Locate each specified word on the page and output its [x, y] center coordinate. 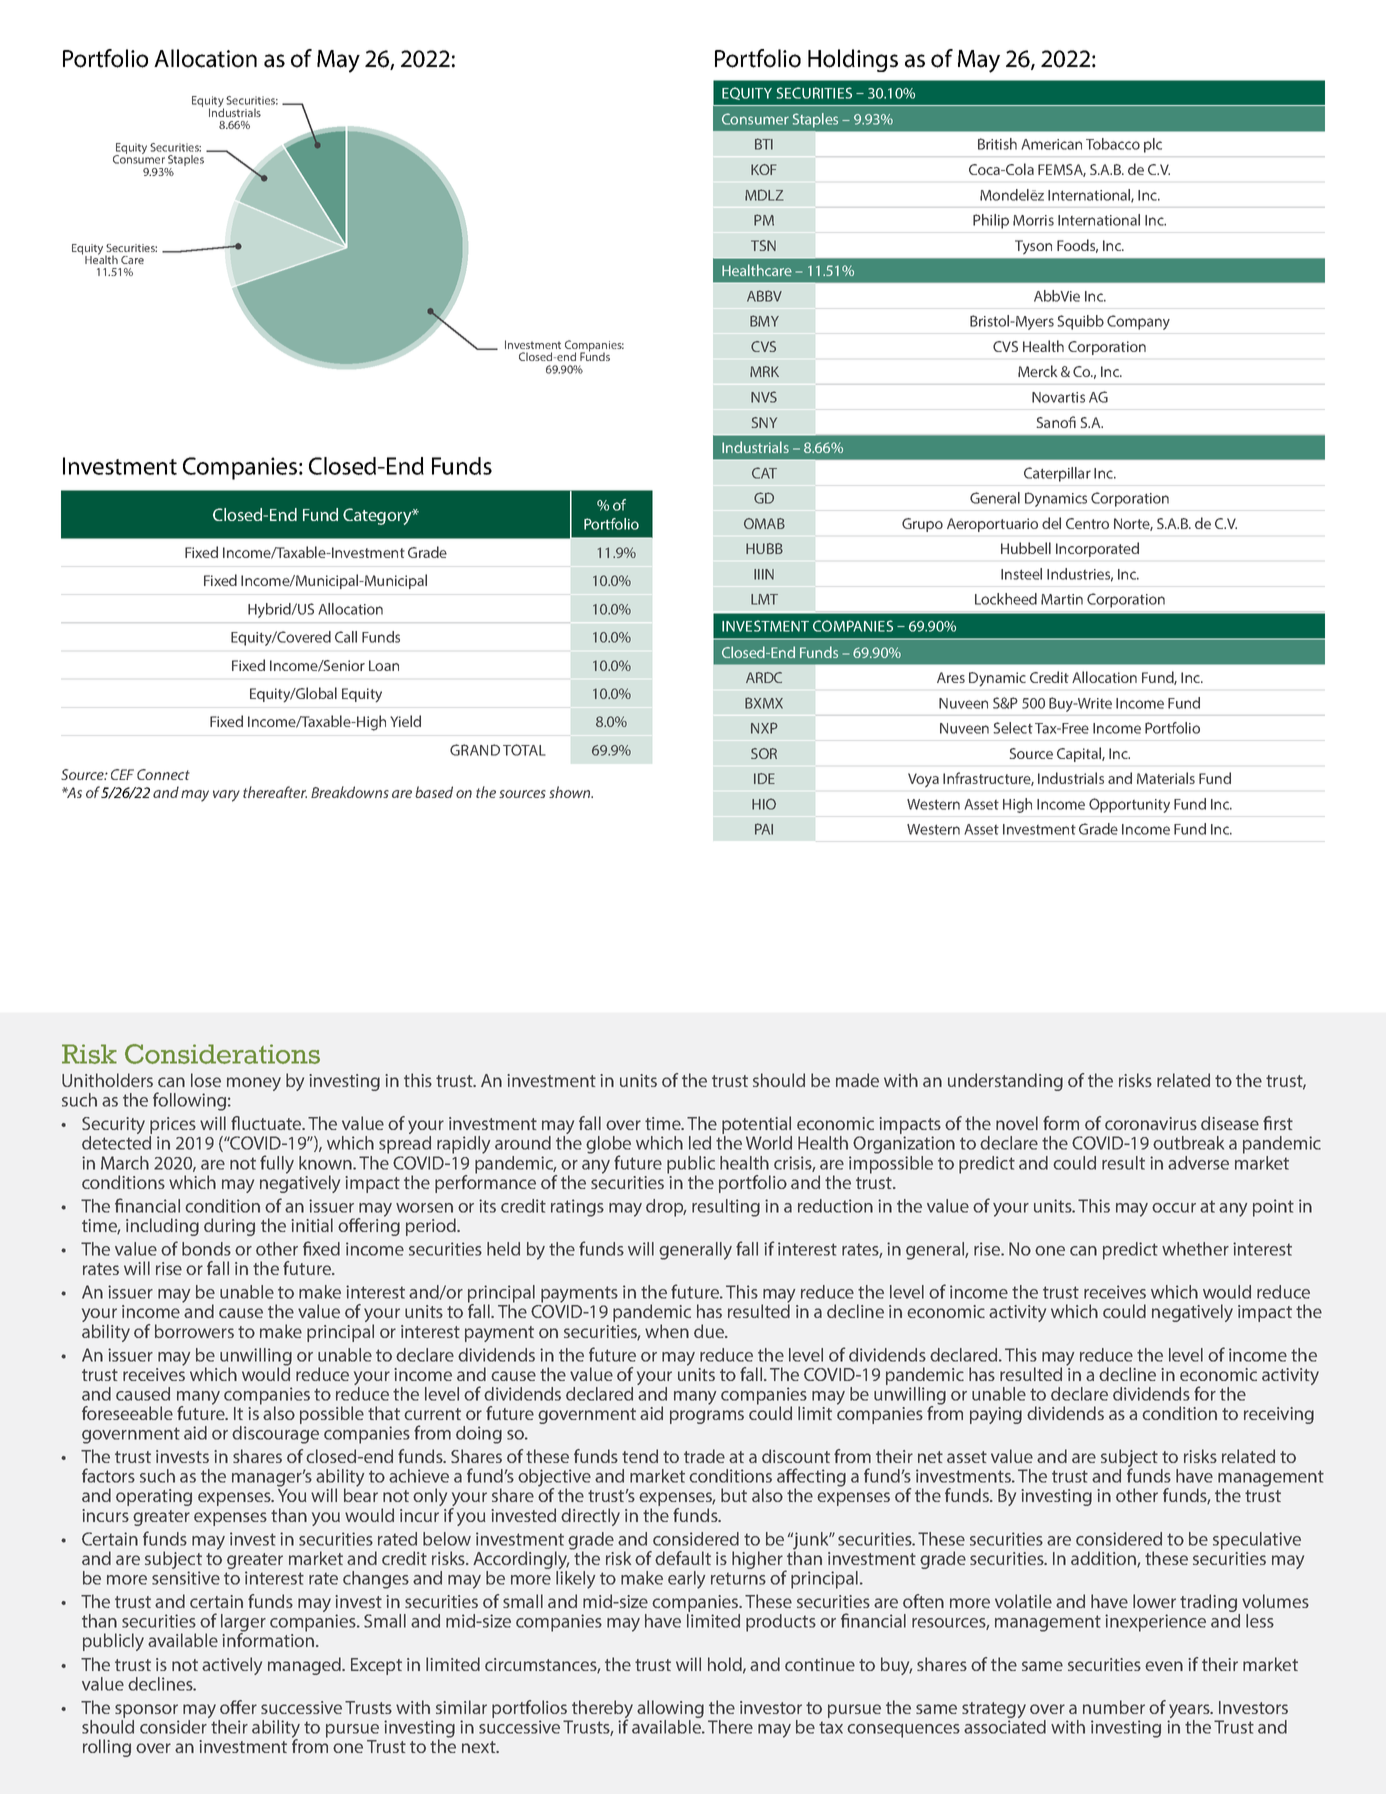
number [1114, 1707]
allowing [670, 1710]
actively [232, 1666]
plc [1153, 145]
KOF [763, 169]
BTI [764, 144]
